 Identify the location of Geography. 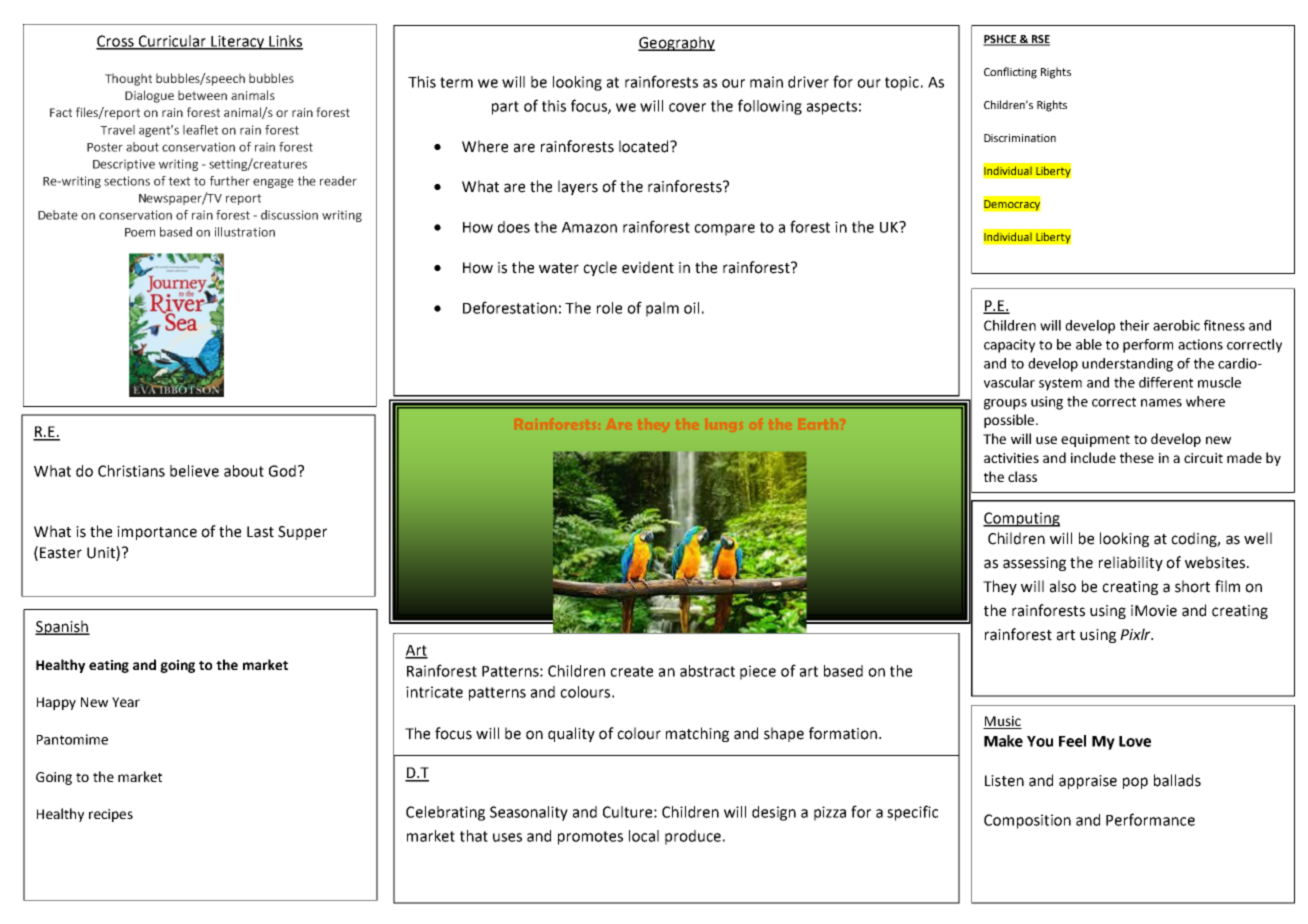
(676, 43).
